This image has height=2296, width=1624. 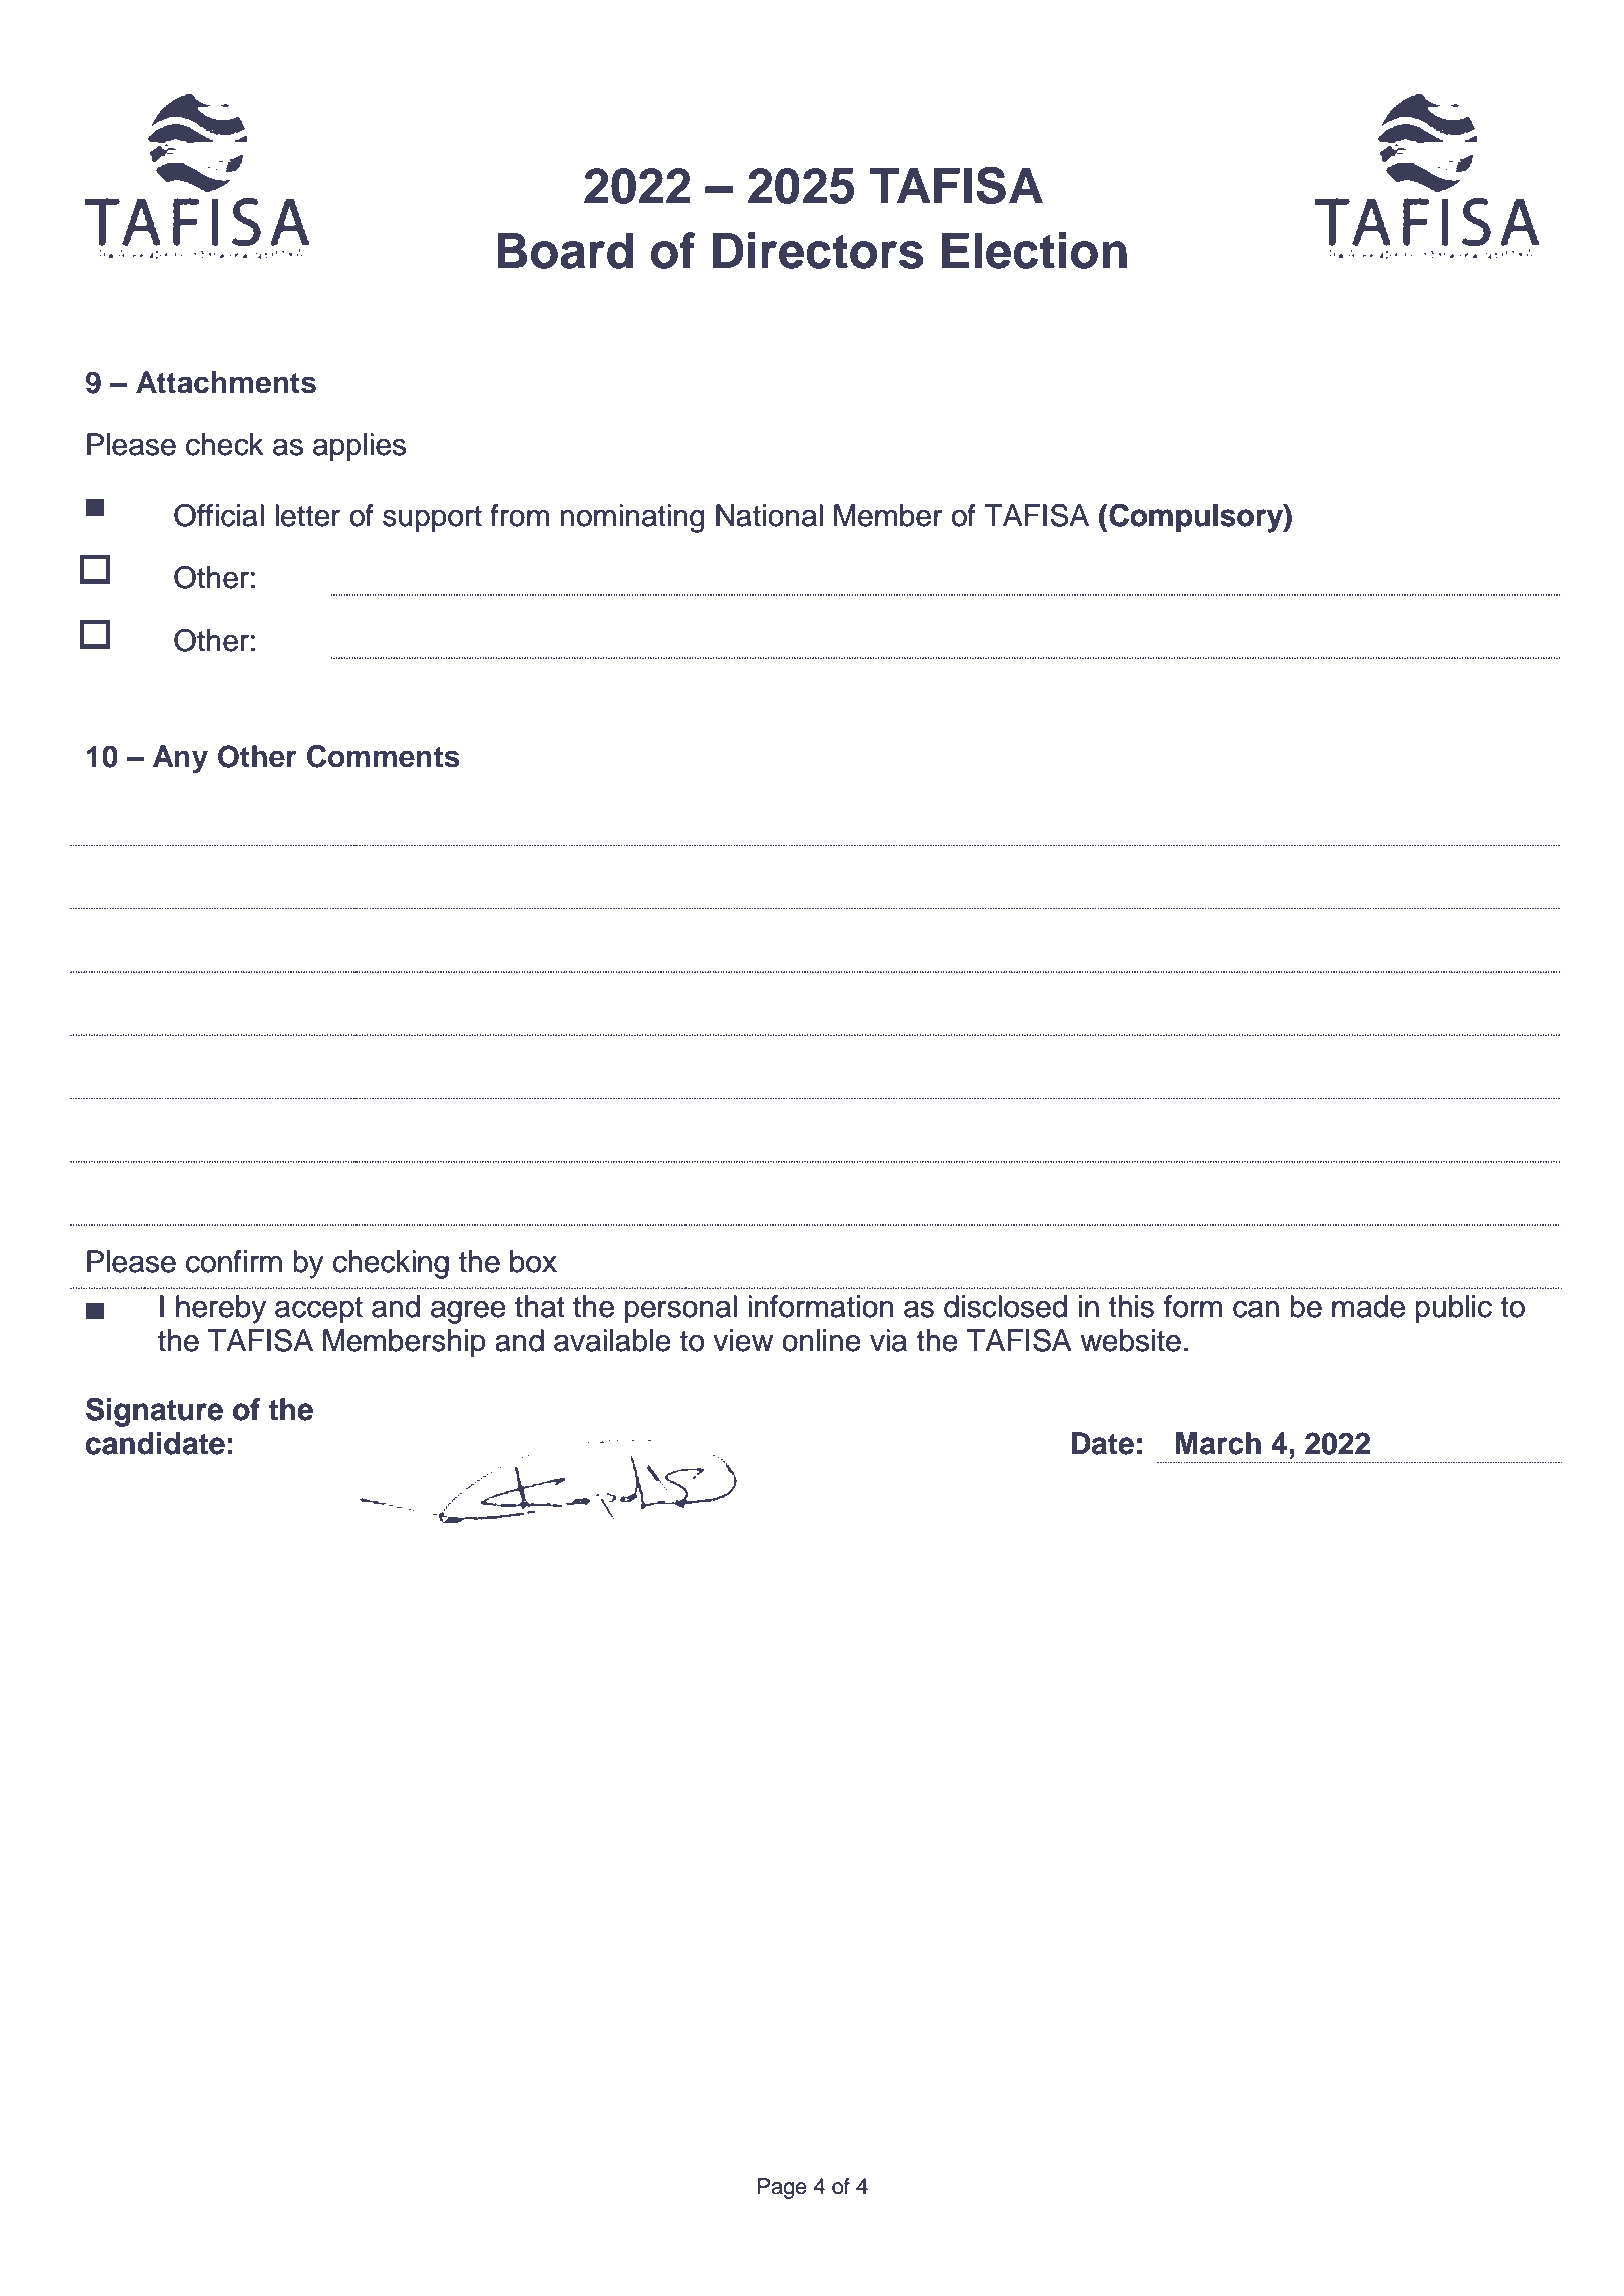 What do you see at coordinates (1131, 1340) in the image?
I see `website` at bounding box center [1131, 1340].
